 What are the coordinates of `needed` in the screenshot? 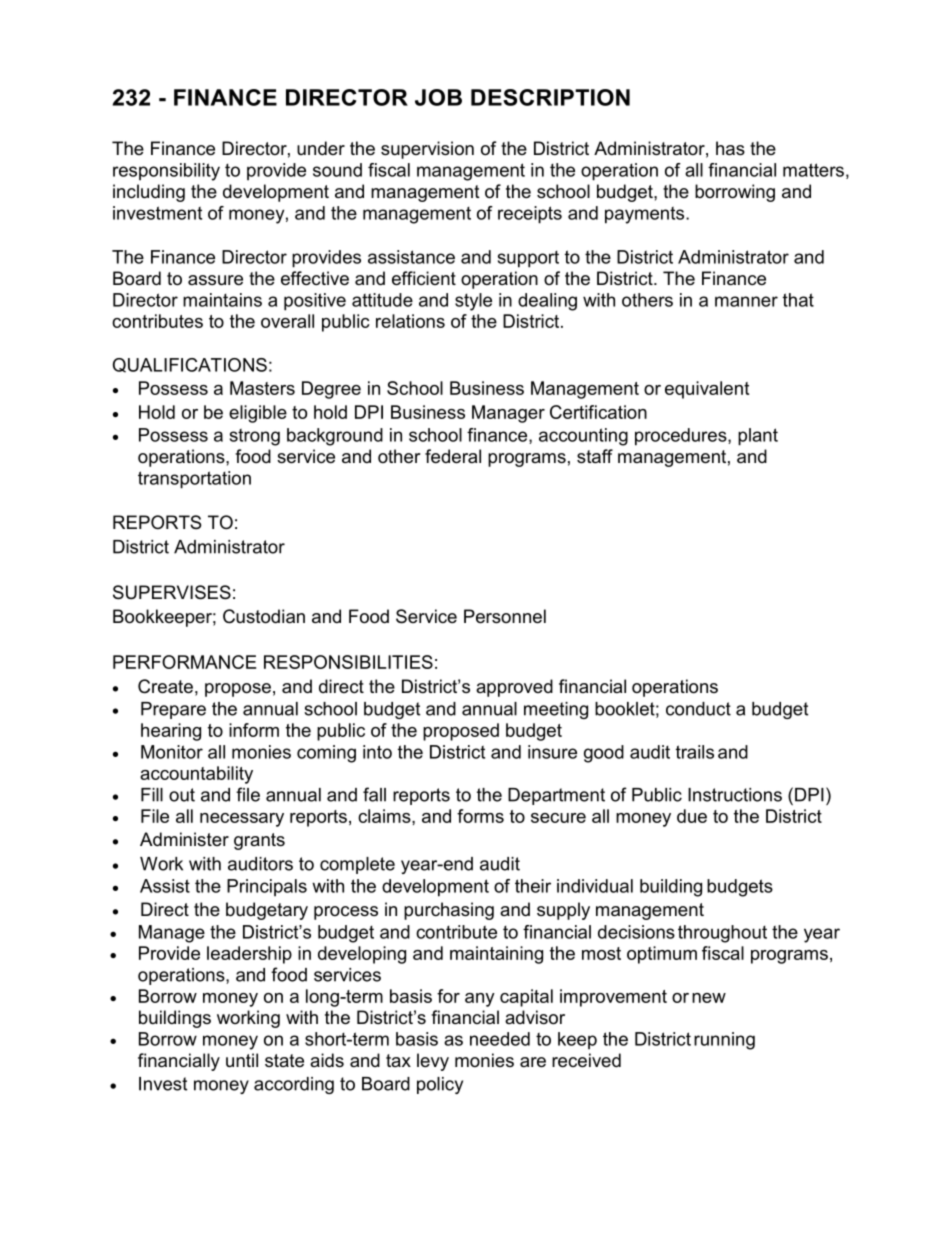 It's located at (500, 1039).
